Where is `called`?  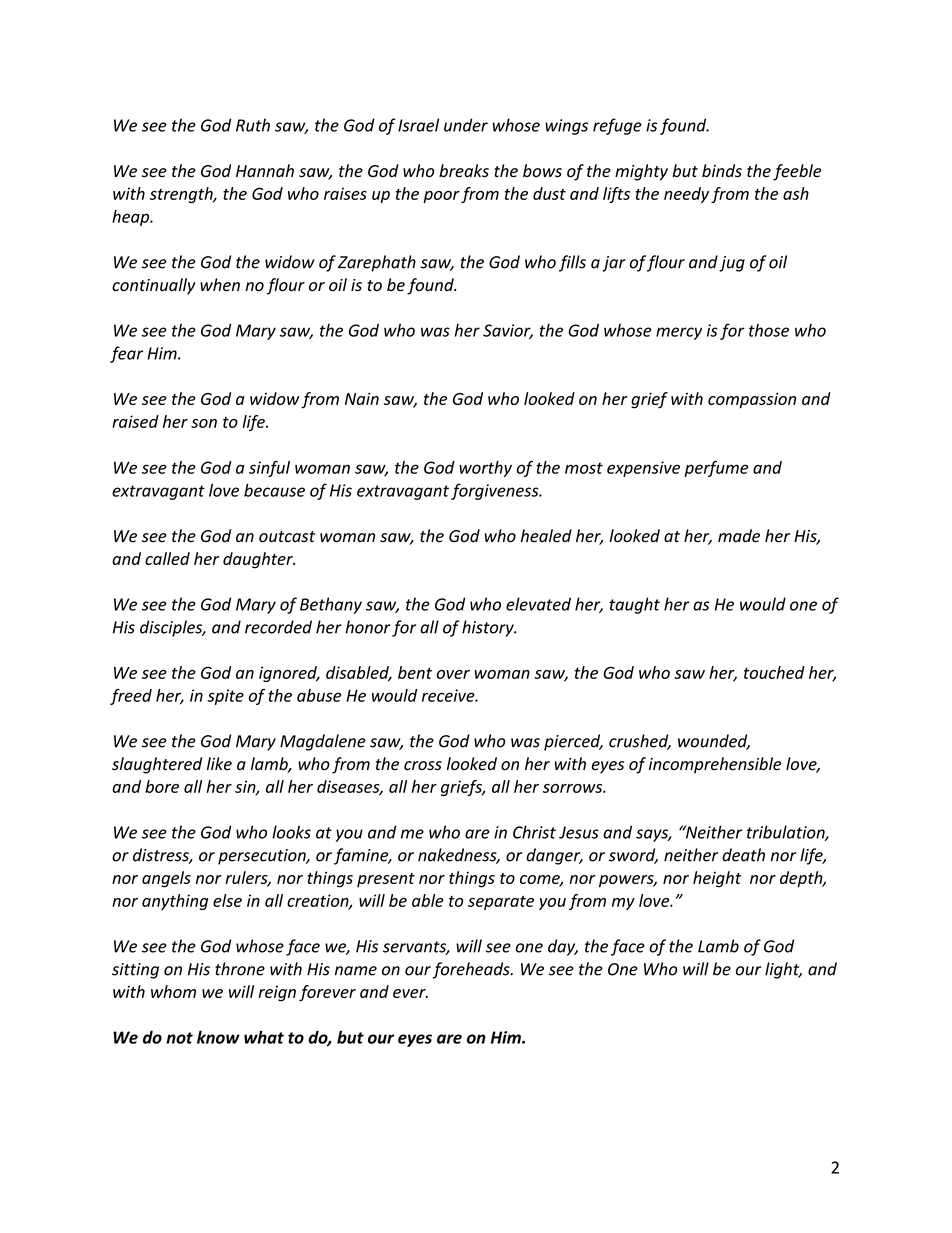 called is located at coordinates (167, 558).
